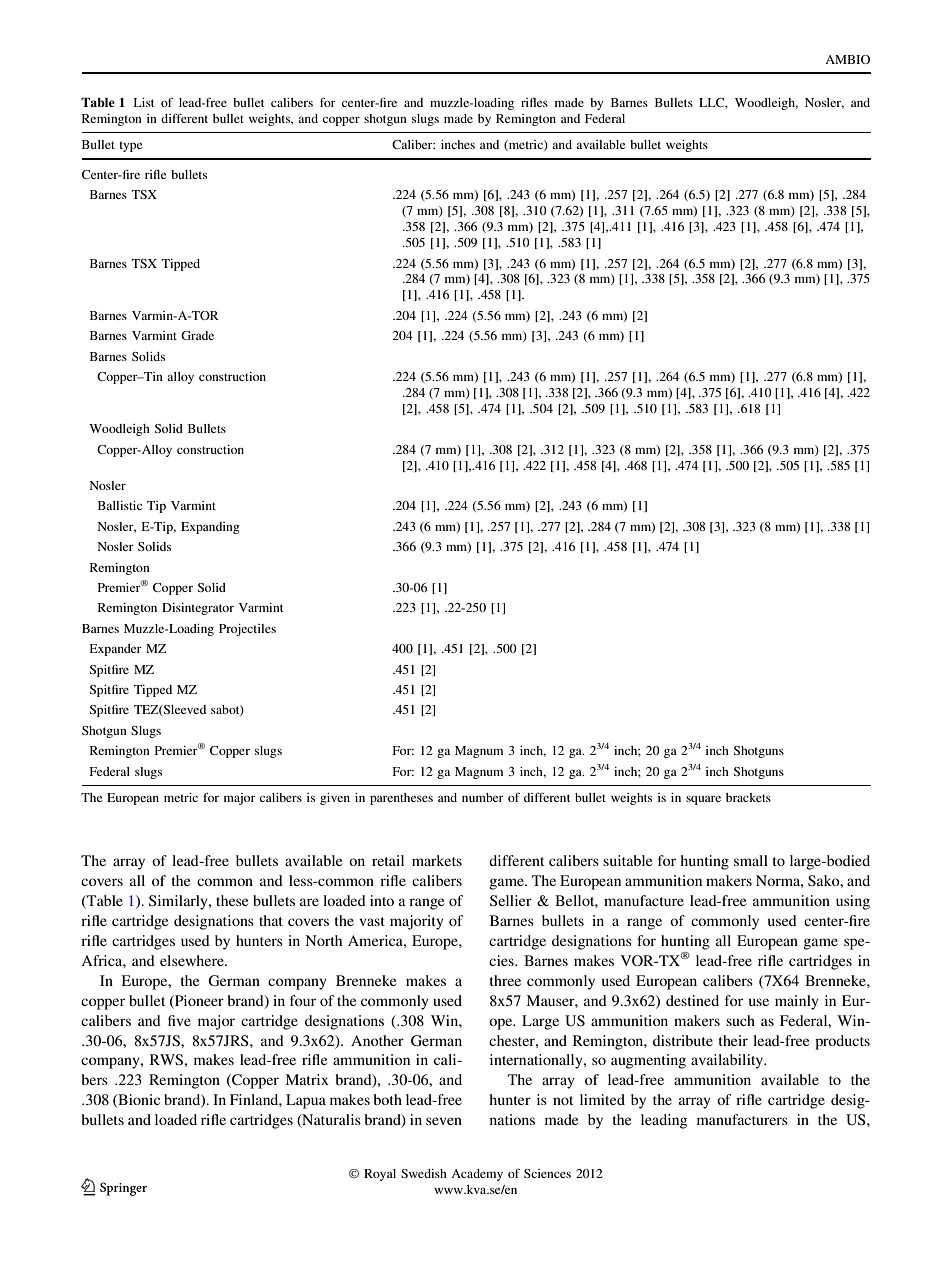  Describe the element at coordinates (307, 1079) in the image. I see `Matrix` at that location.
